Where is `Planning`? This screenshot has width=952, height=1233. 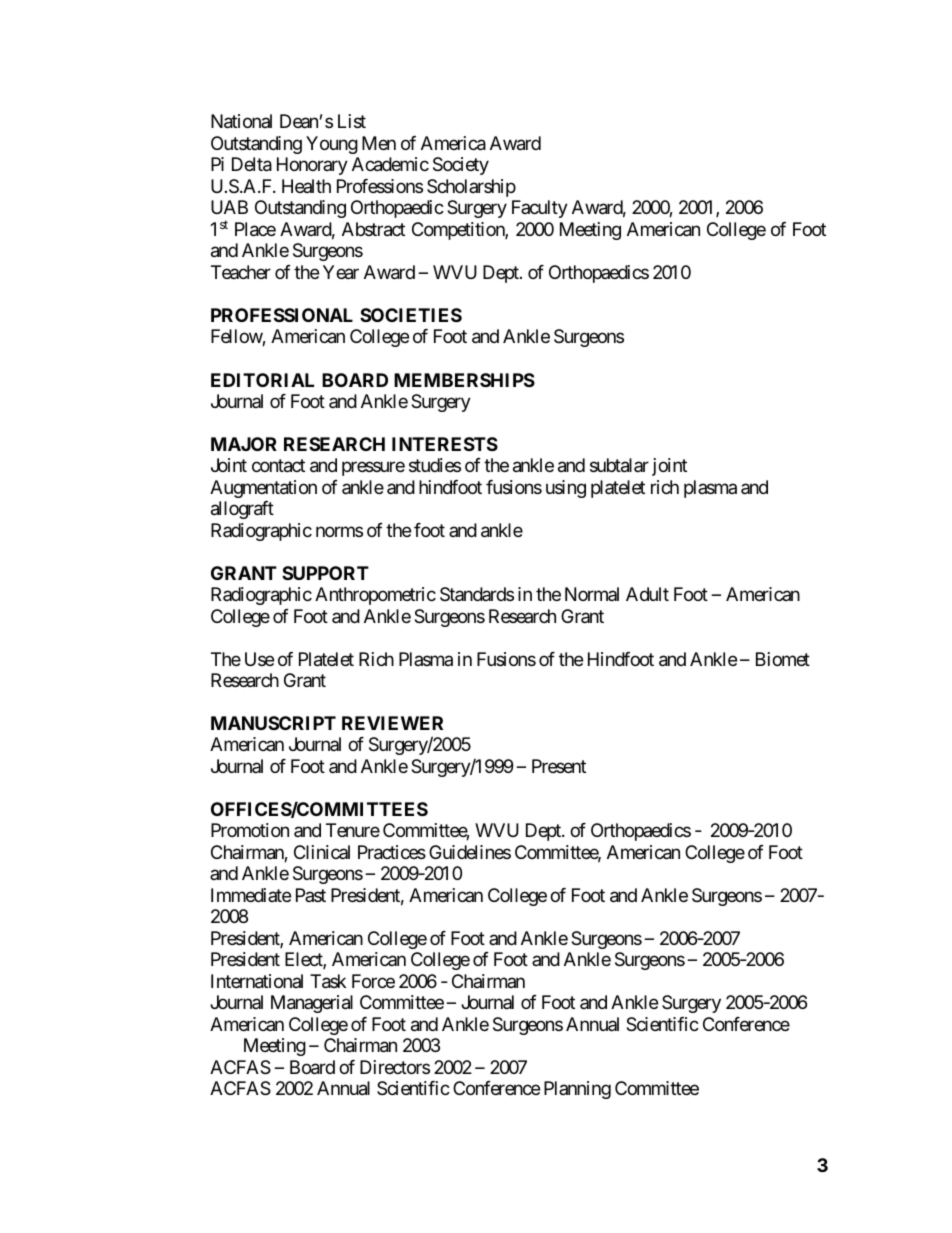
Planning is located at coordinates (577, 1090).
